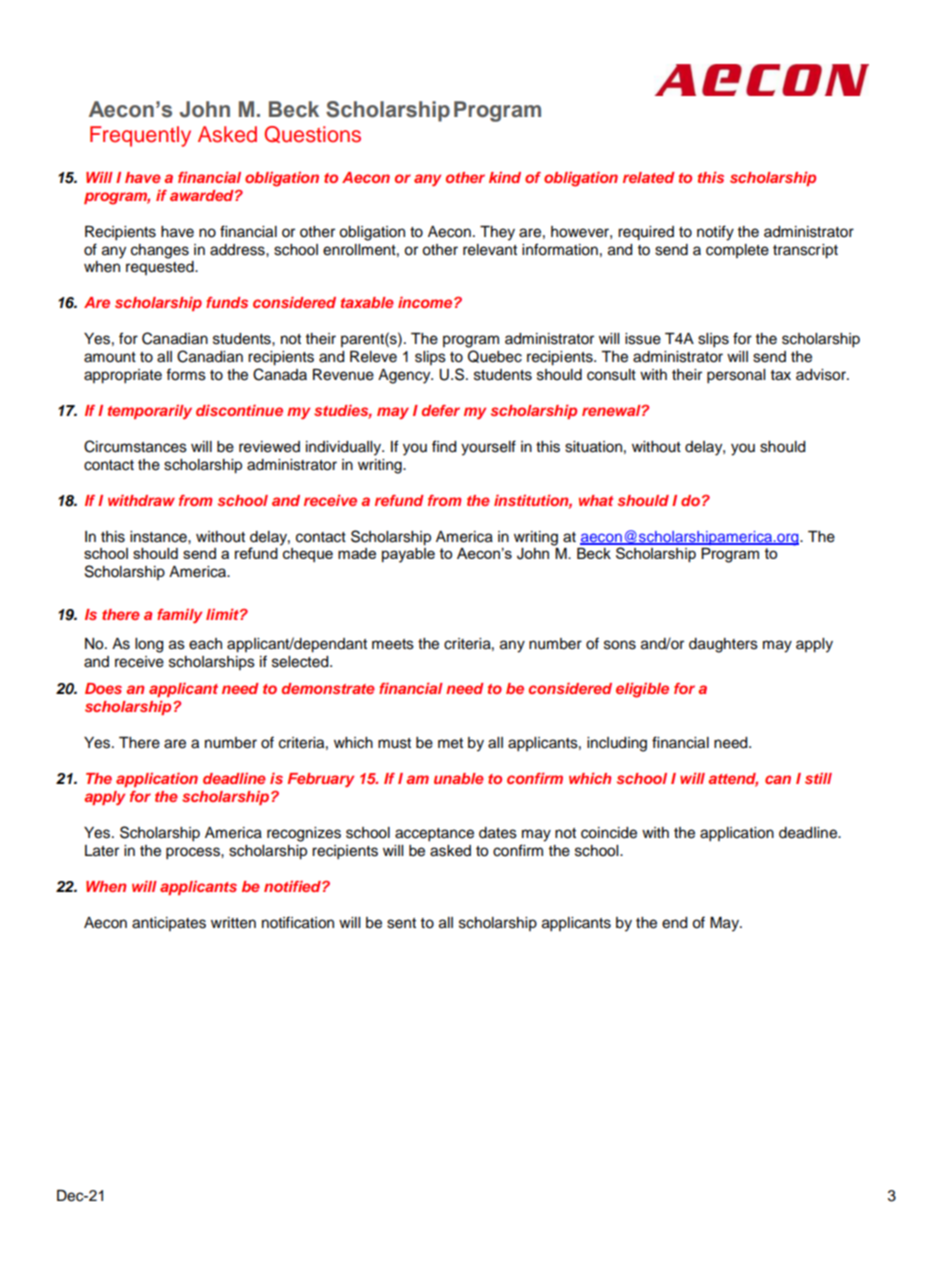  I want to click on kind, so click(505, 177).
